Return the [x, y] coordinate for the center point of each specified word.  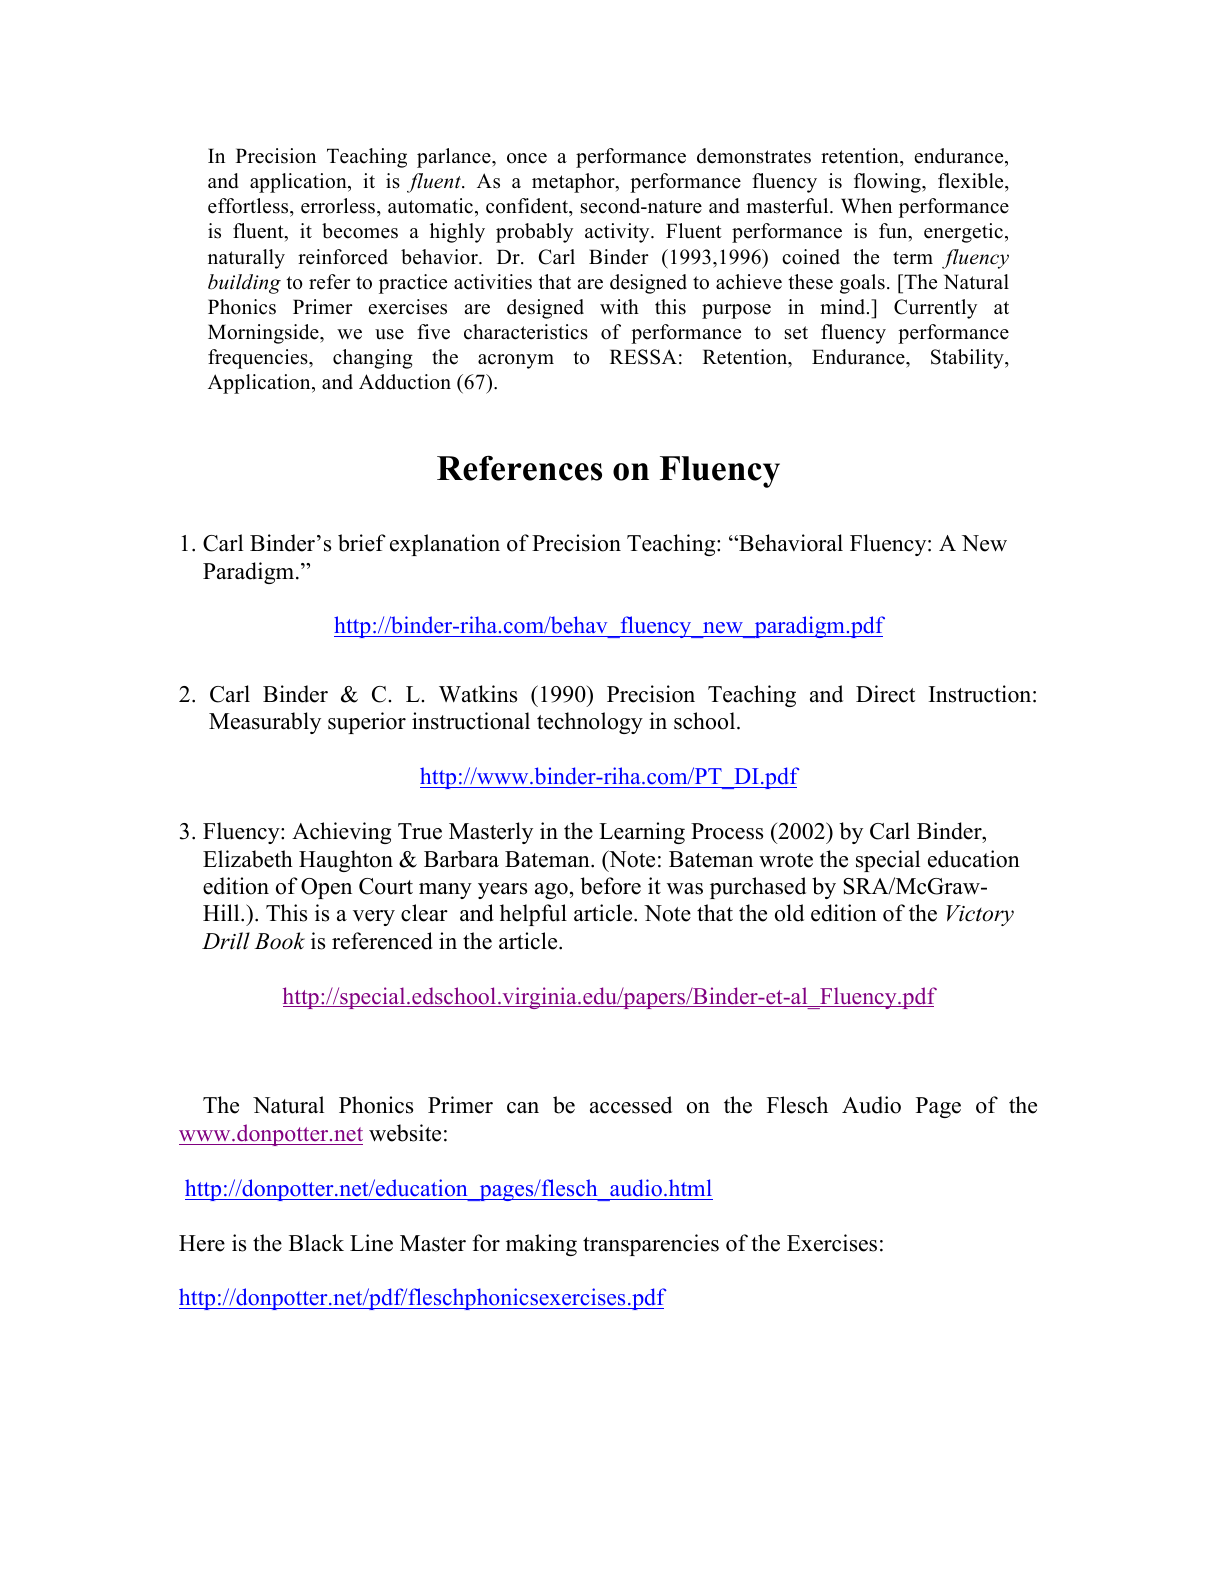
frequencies [259, 359]
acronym [516, 361]
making [541, 1245]
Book [279, 941]
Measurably [265, 723]
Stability [968, 359]
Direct [885, 694]
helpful [533, 915]
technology [590, 723]
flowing [888, 183]
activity [618, 233]
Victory [980, 915]
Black [316, 1243]
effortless [249, 206]
